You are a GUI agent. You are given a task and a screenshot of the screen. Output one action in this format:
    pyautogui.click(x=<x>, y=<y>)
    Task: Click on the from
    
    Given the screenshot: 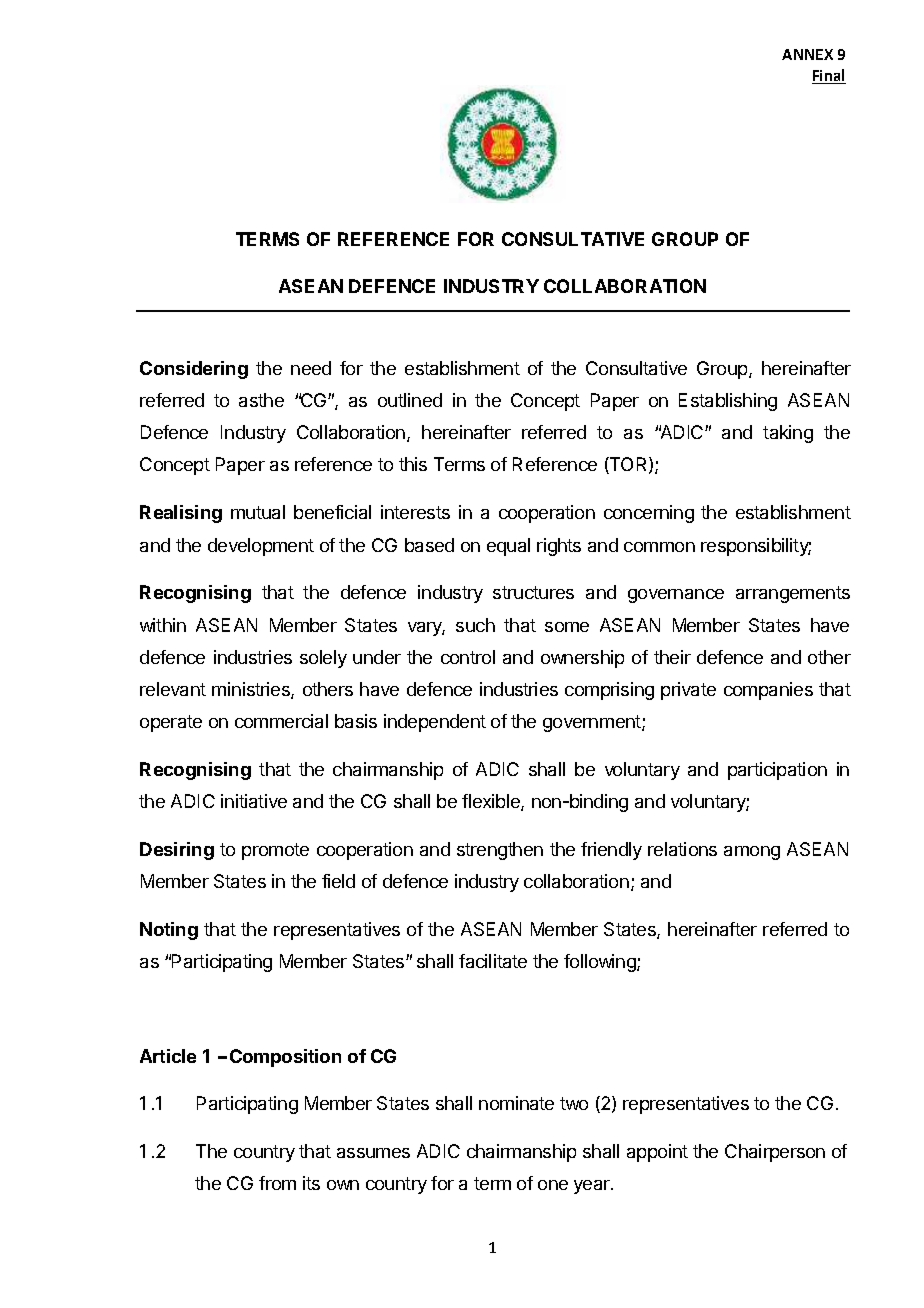 What is the action you would take?
    pyautogui.click(x=277, y=1183)
